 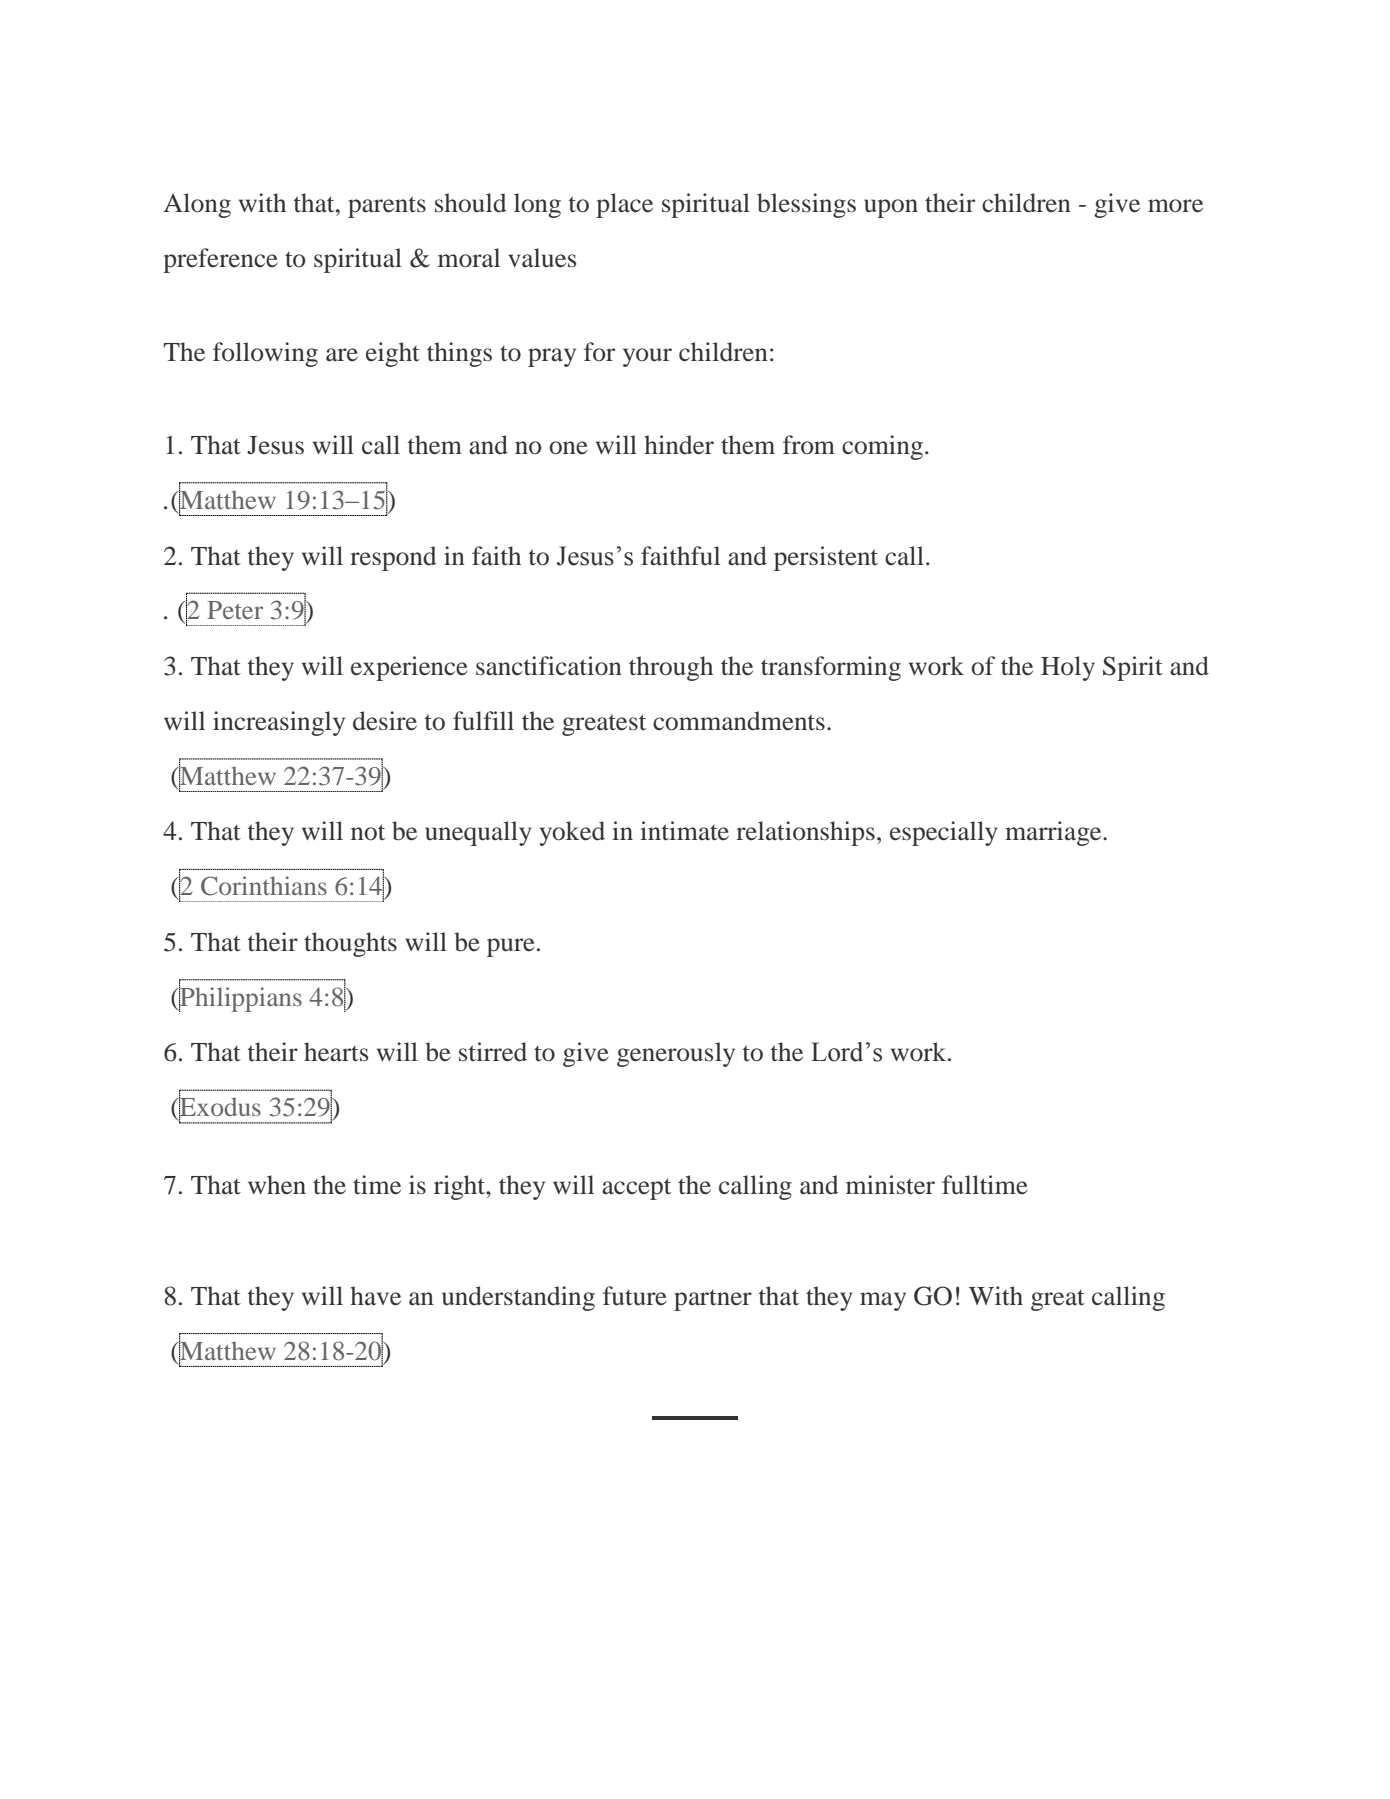 What do you see at coordinates (1054, 833) in the image?
I see `marriage` at bounding box center [1054, 833].
